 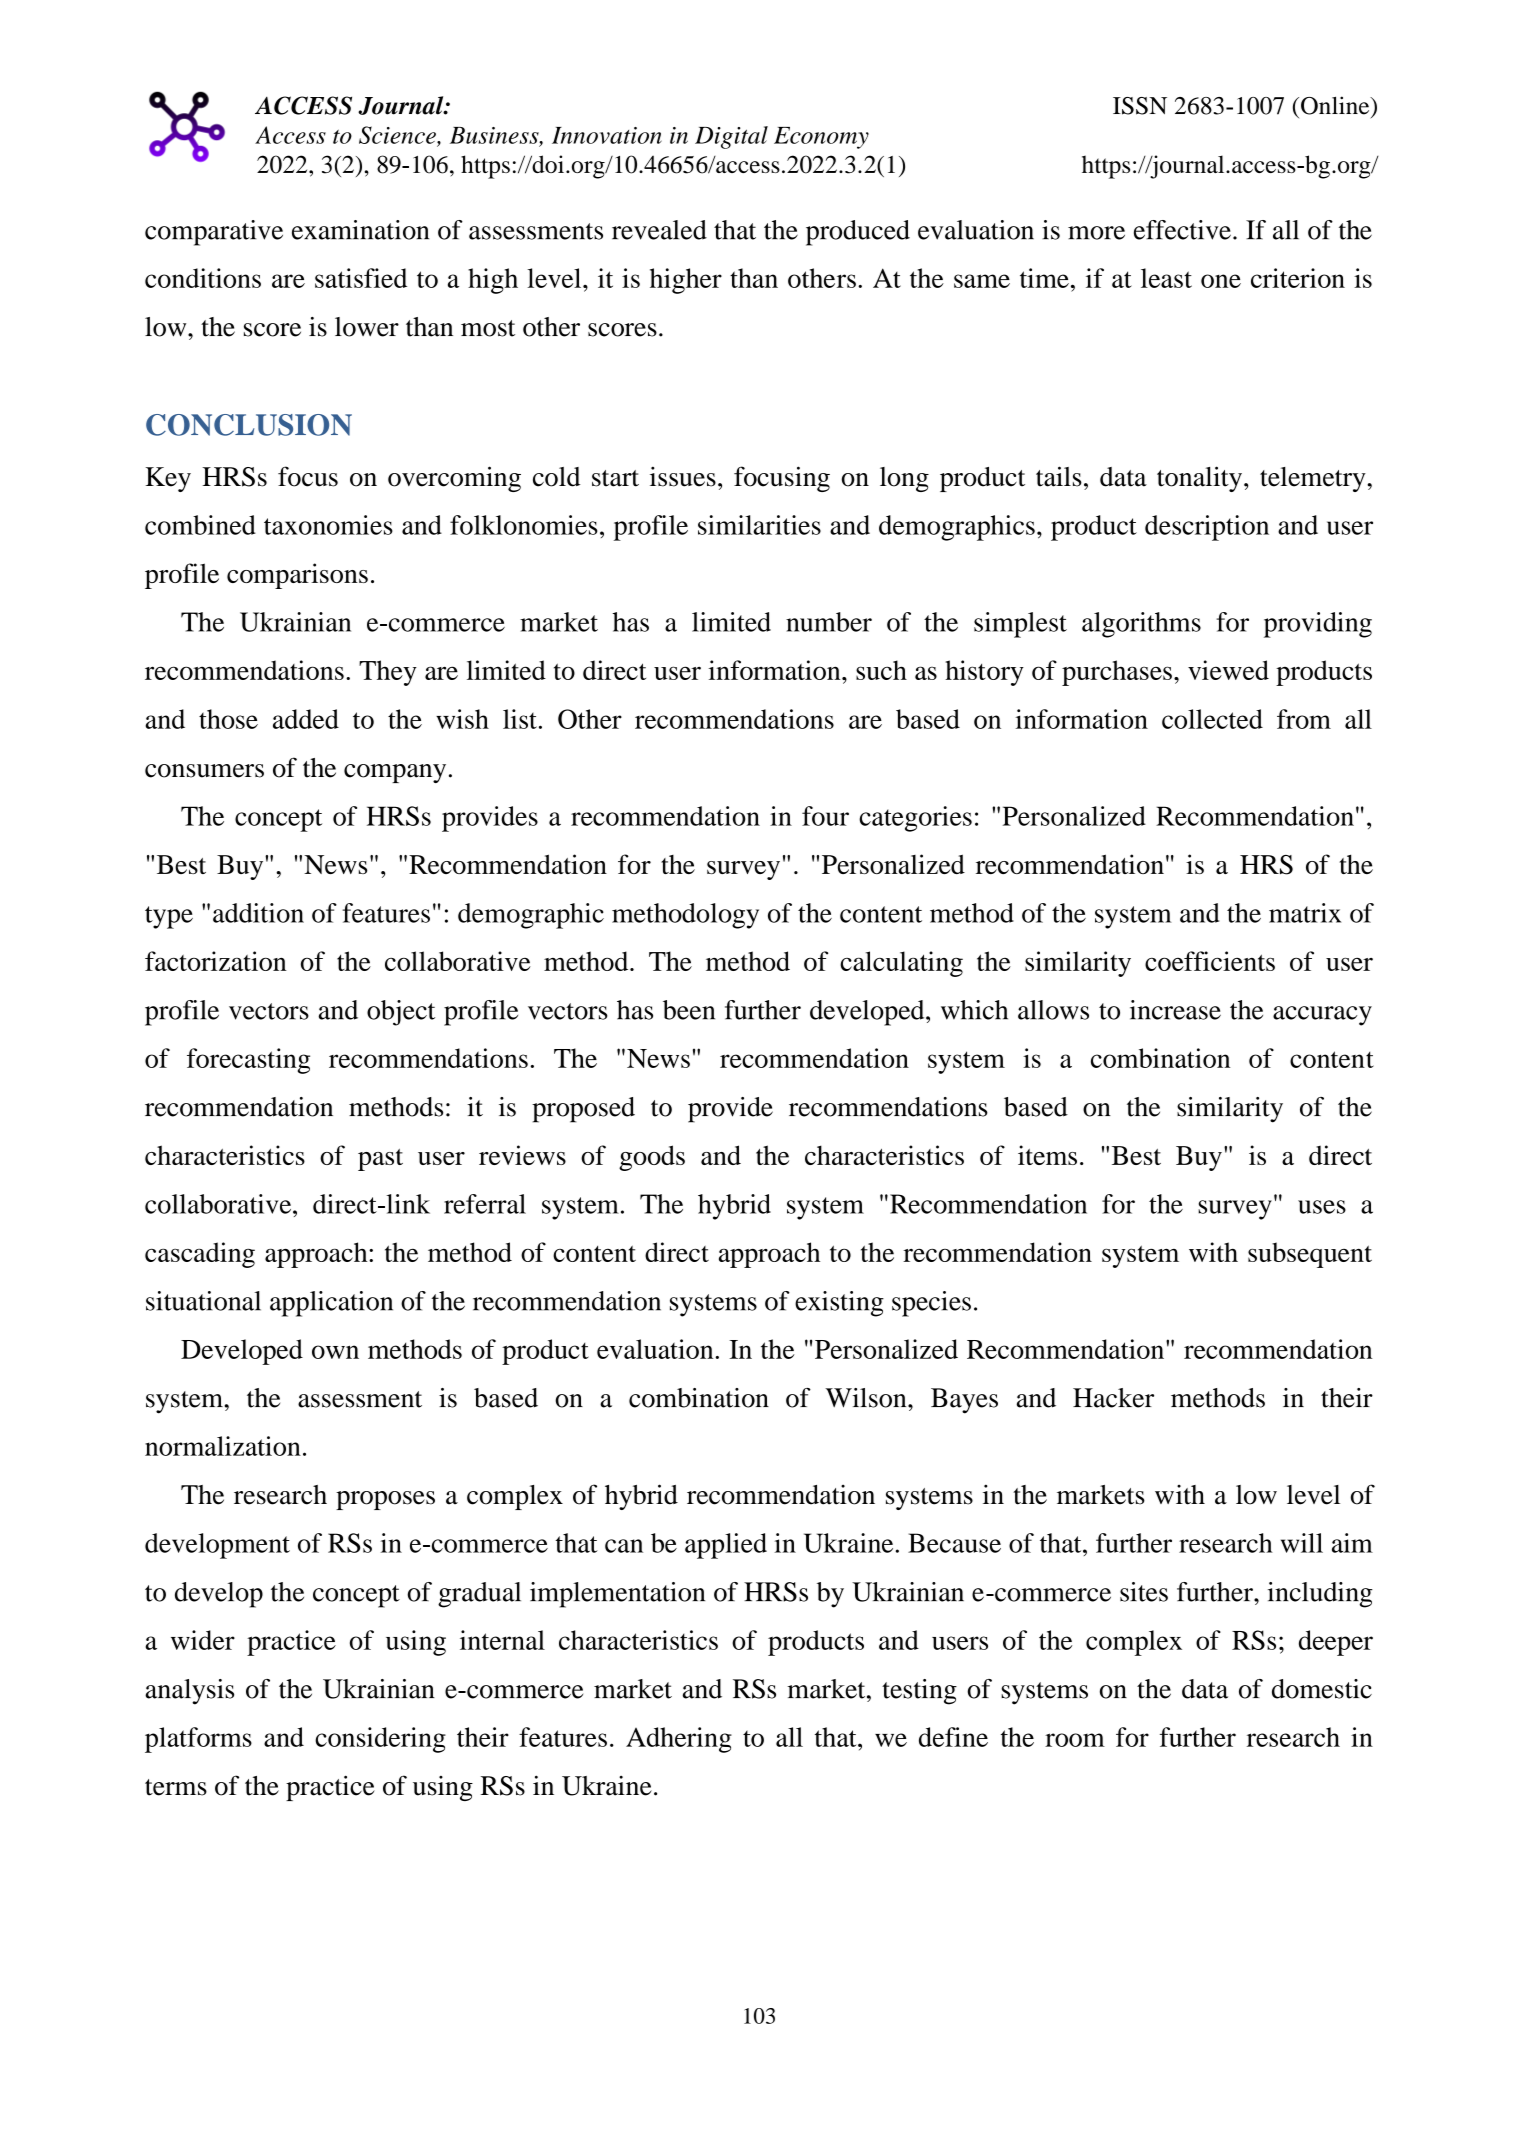 I want to click on Adhering, so click(x=679, y=1740).
